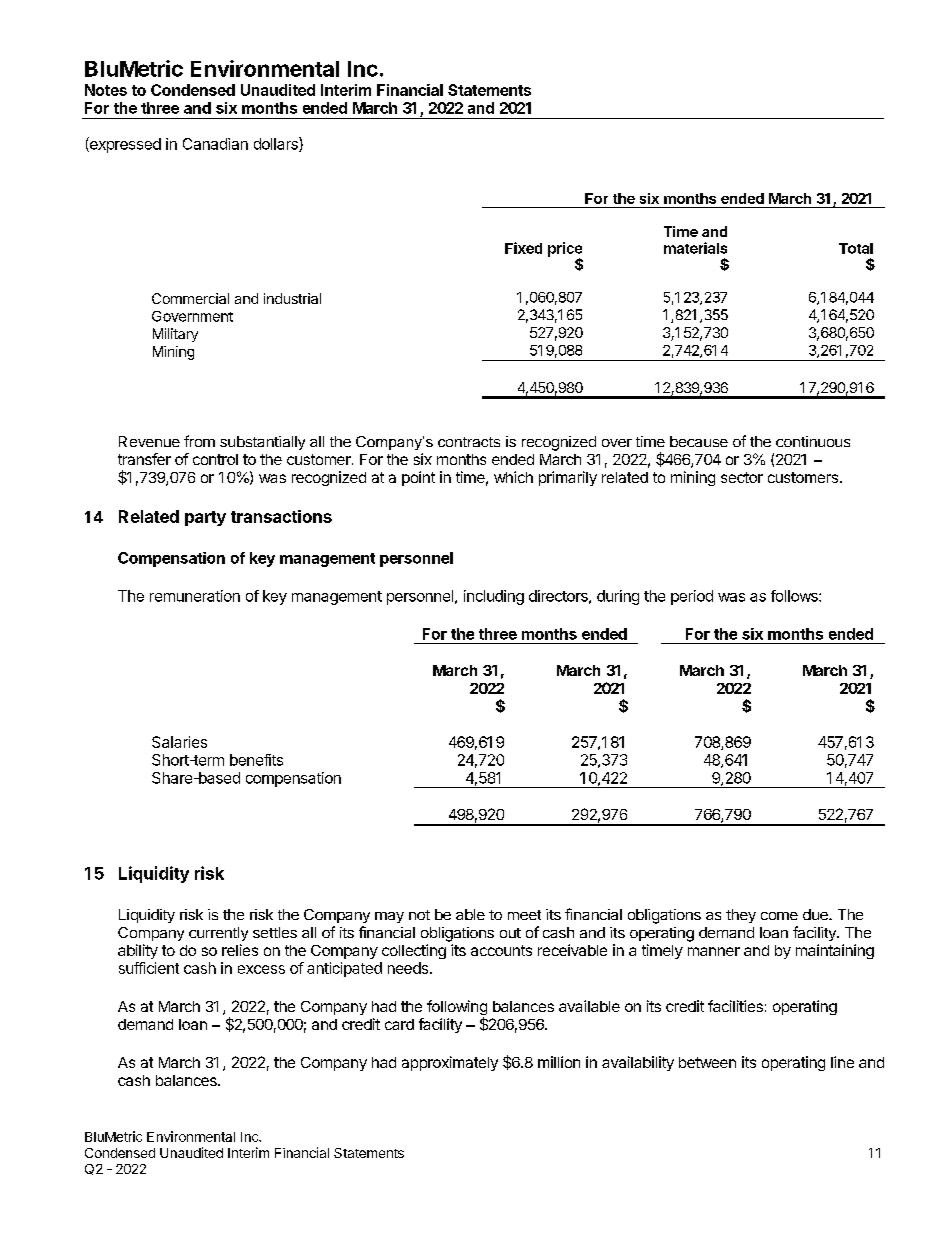 This document has height=1233, width=952. What do you see at coordinates (523, 248) in the document?
I see `Fixed` at bounding box center [523, 248].
